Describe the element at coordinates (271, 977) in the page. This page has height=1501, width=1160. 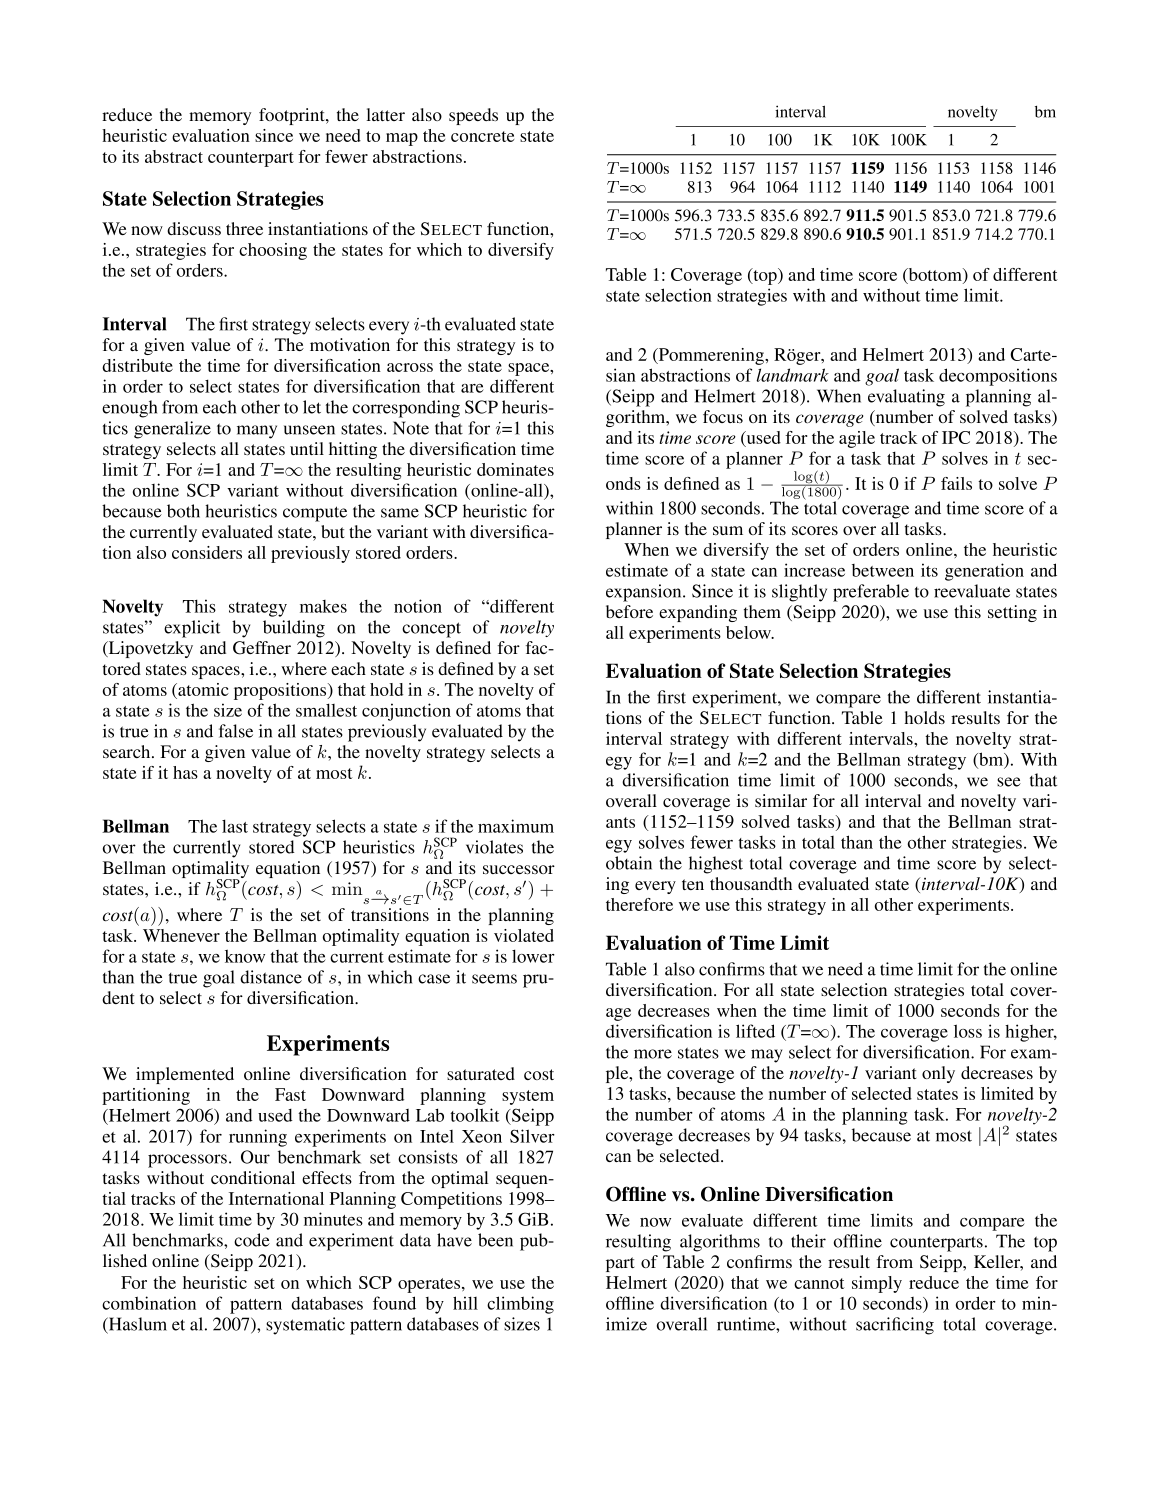
I see `distance` at that location.
